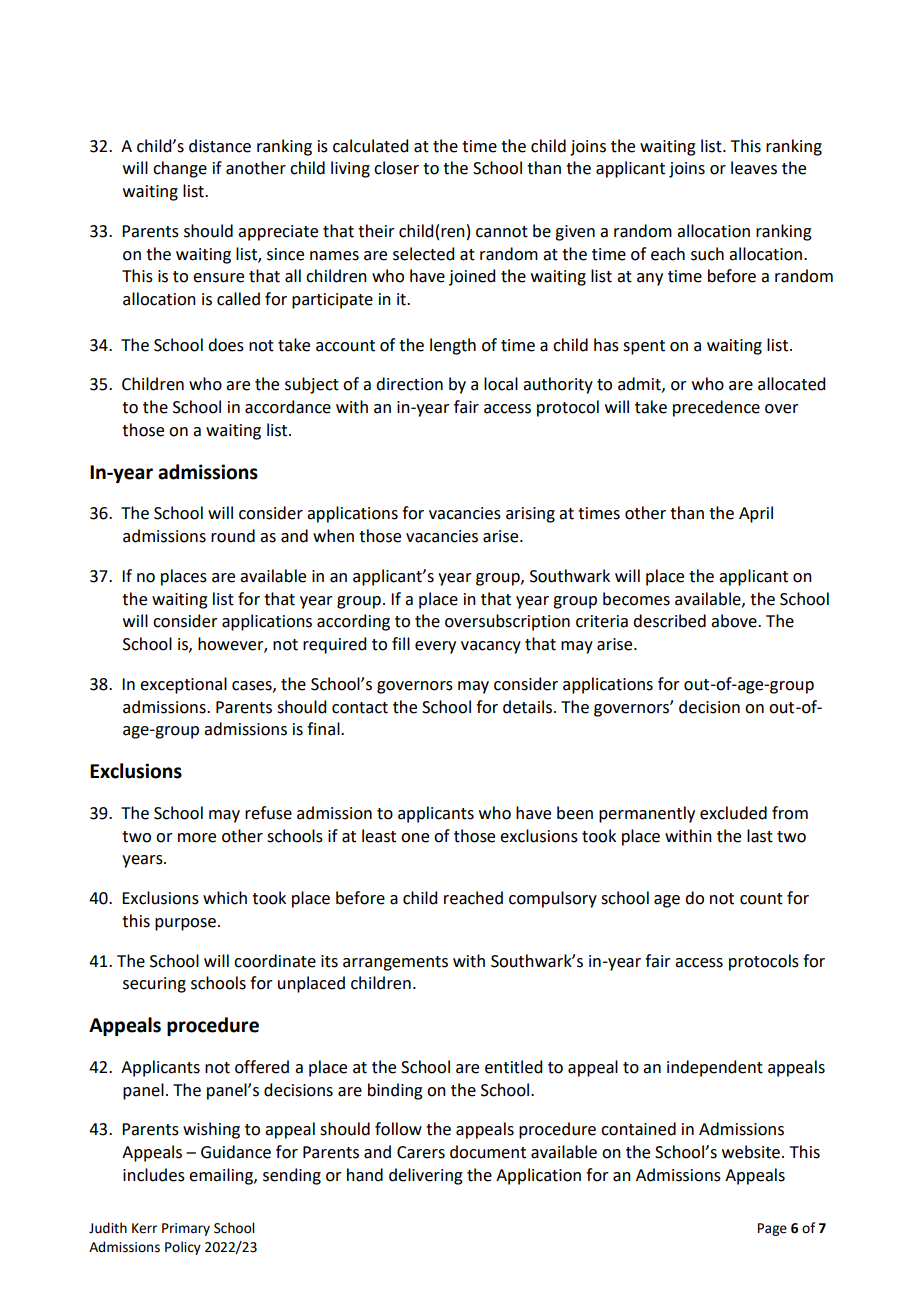  Describe the element at coordinates (226, 345) in the screenshot. I see `does` at that location.
